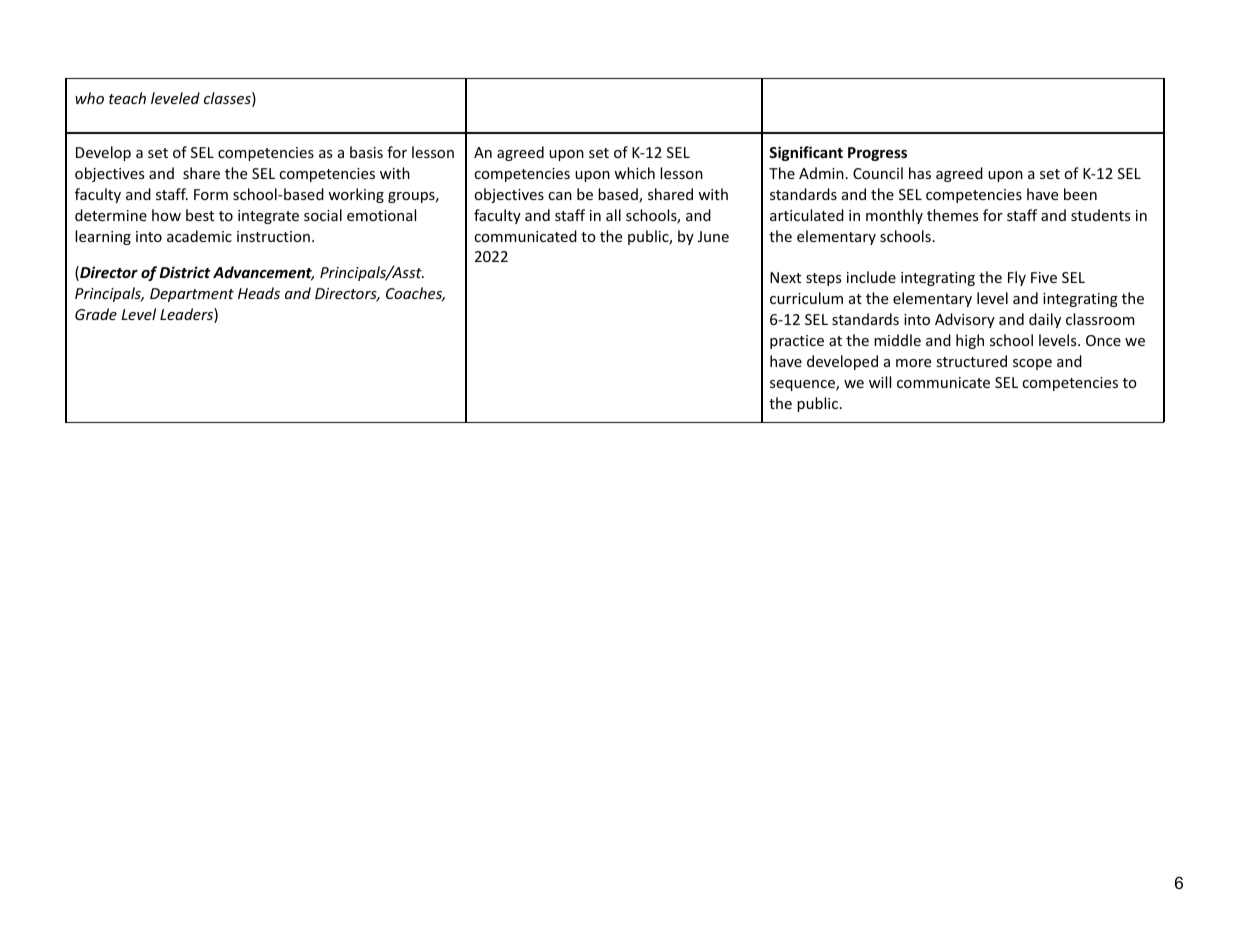 The image size is (1233, 952). Describe the element at coordinates (127, 98) in the screenshot. I see `teach` at that location.
